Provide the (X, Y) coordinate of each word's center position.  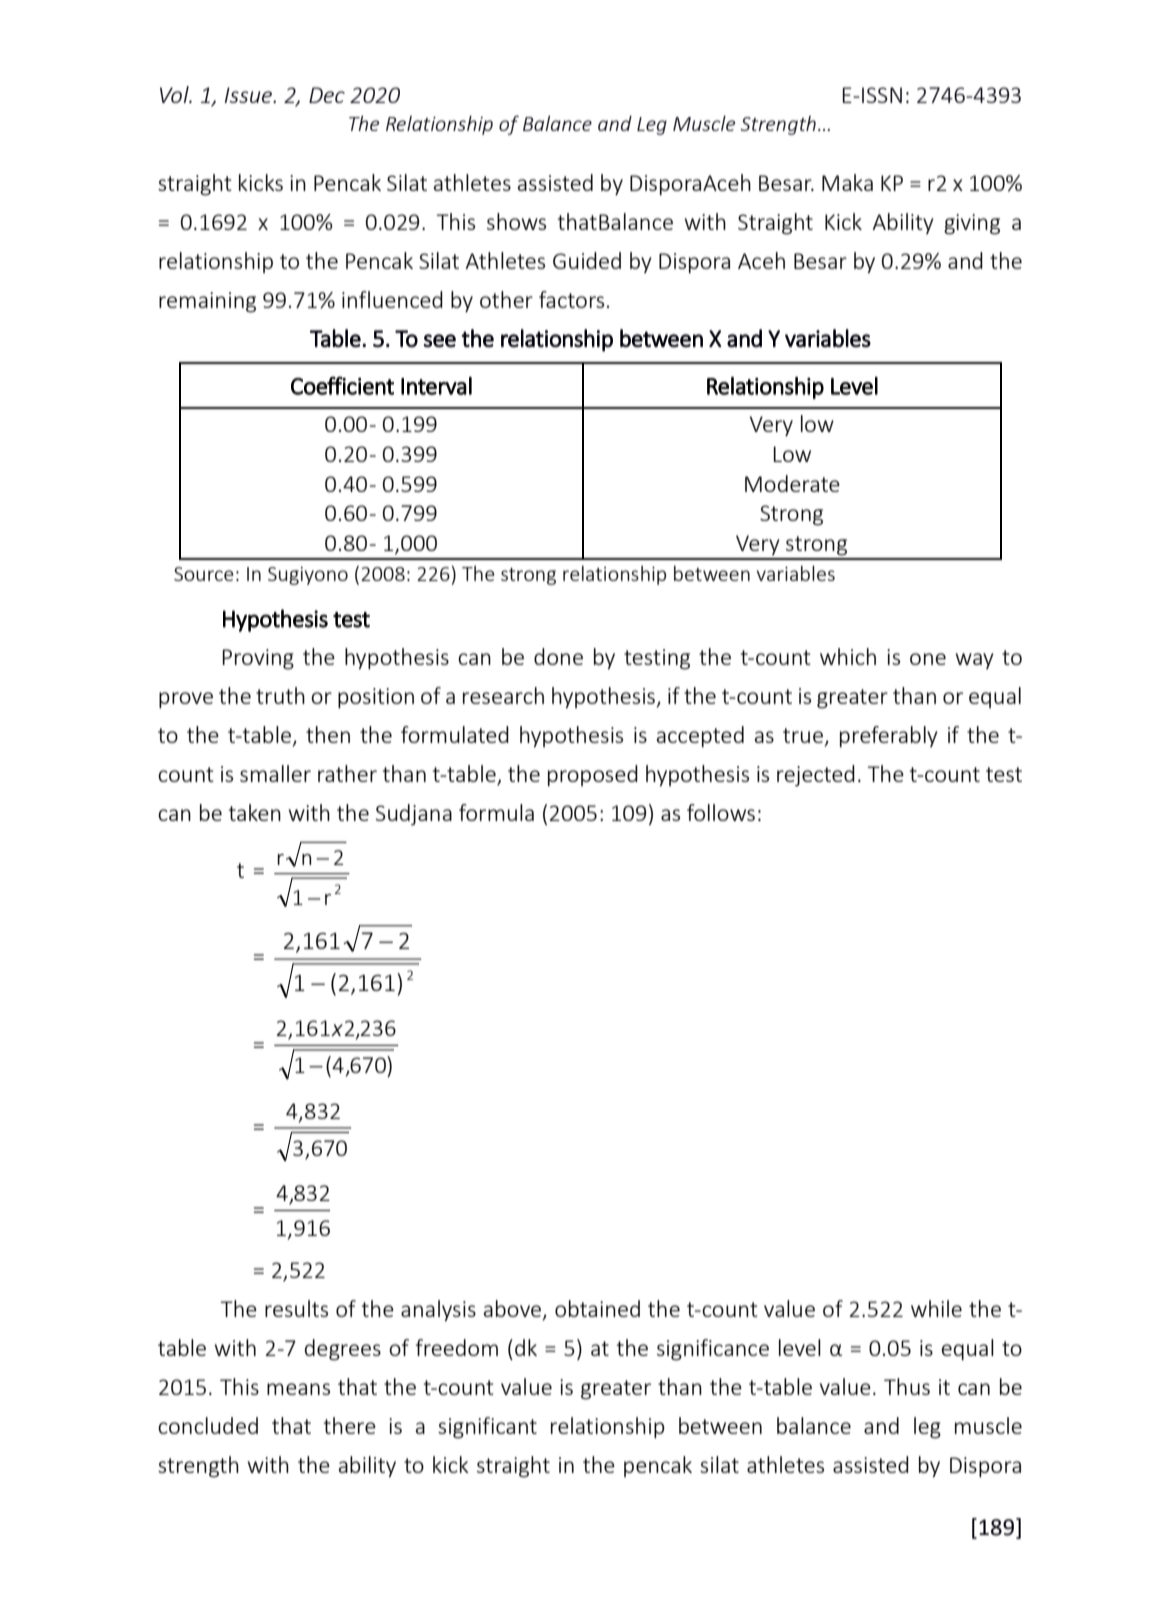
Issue (250, 95)
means (298, 1389)
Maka (847, 182)
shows (516, 221)
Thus (907, 1386)
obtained (597, 1308)
